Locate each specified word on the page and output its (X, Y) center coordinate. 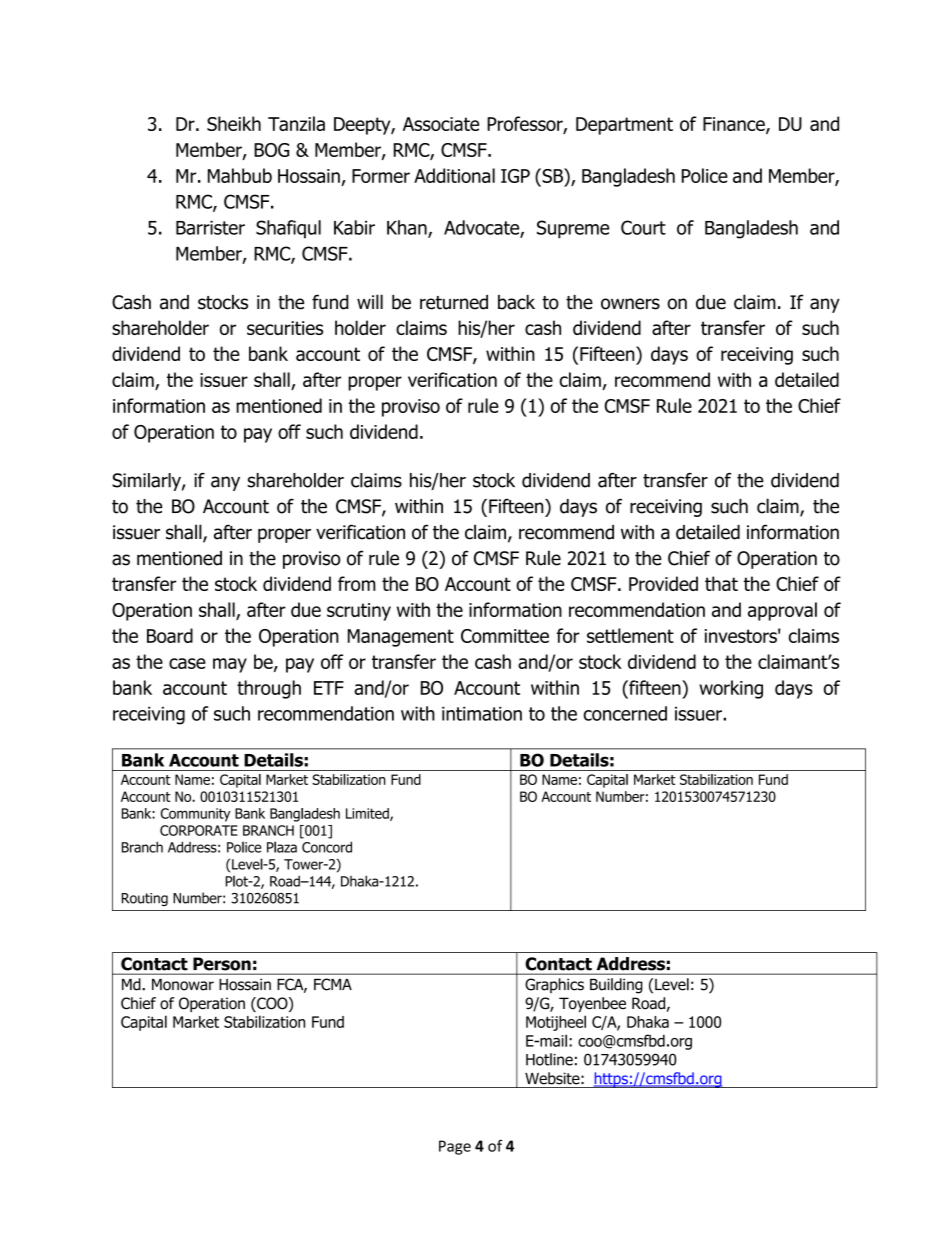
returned (454, 302)
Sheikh (234, 123)
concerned (625, 713)
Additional (454, 175)
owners (630, 304)
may (230, 665)
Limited (368, 814)
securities (285, 328)
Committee (505, 636)
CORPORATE (199, 830)
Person (222, 964)
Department (624, 126)
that (721, 583)
